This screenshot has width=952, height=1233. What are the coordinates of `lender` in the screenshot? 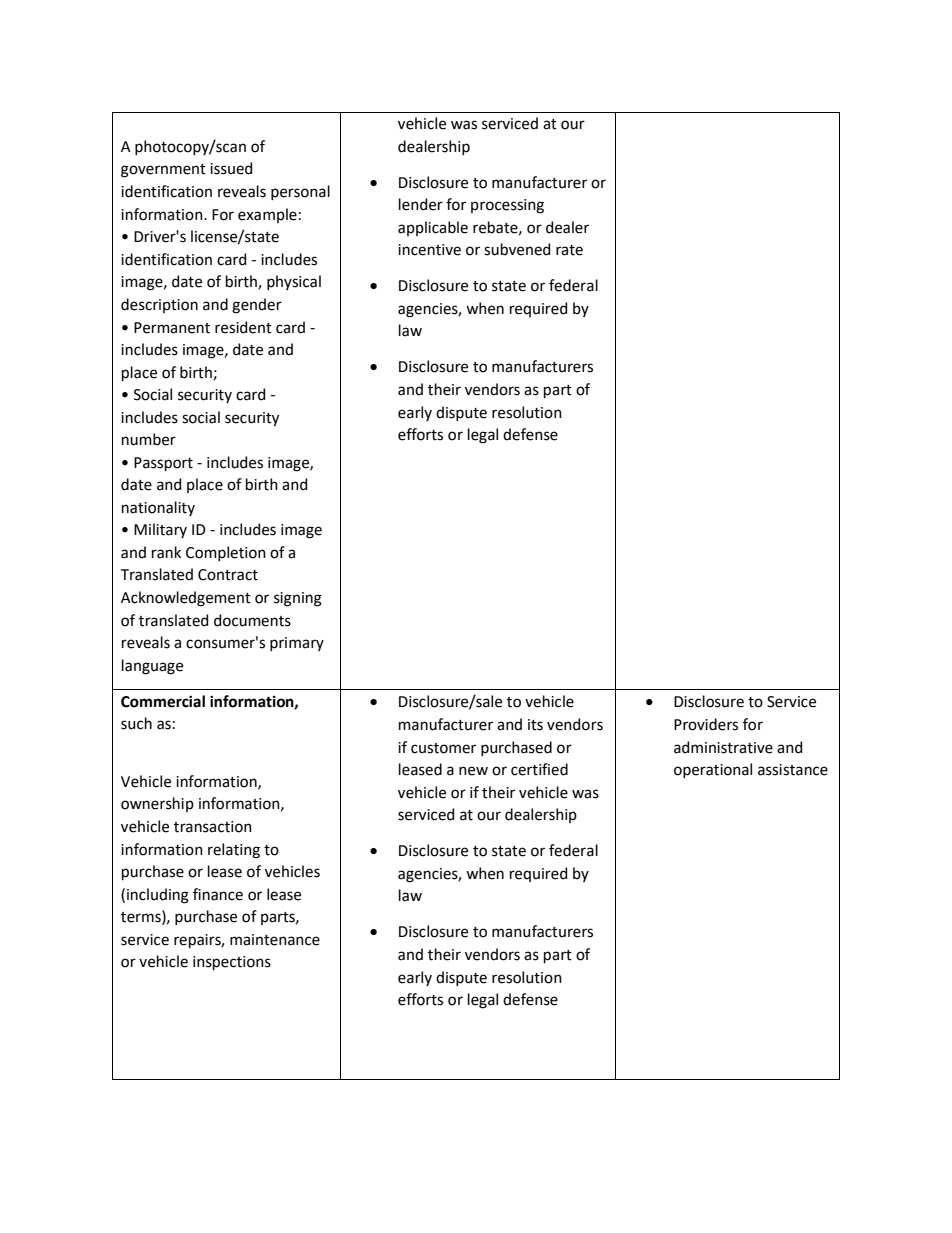 It's located at (421, 204).
